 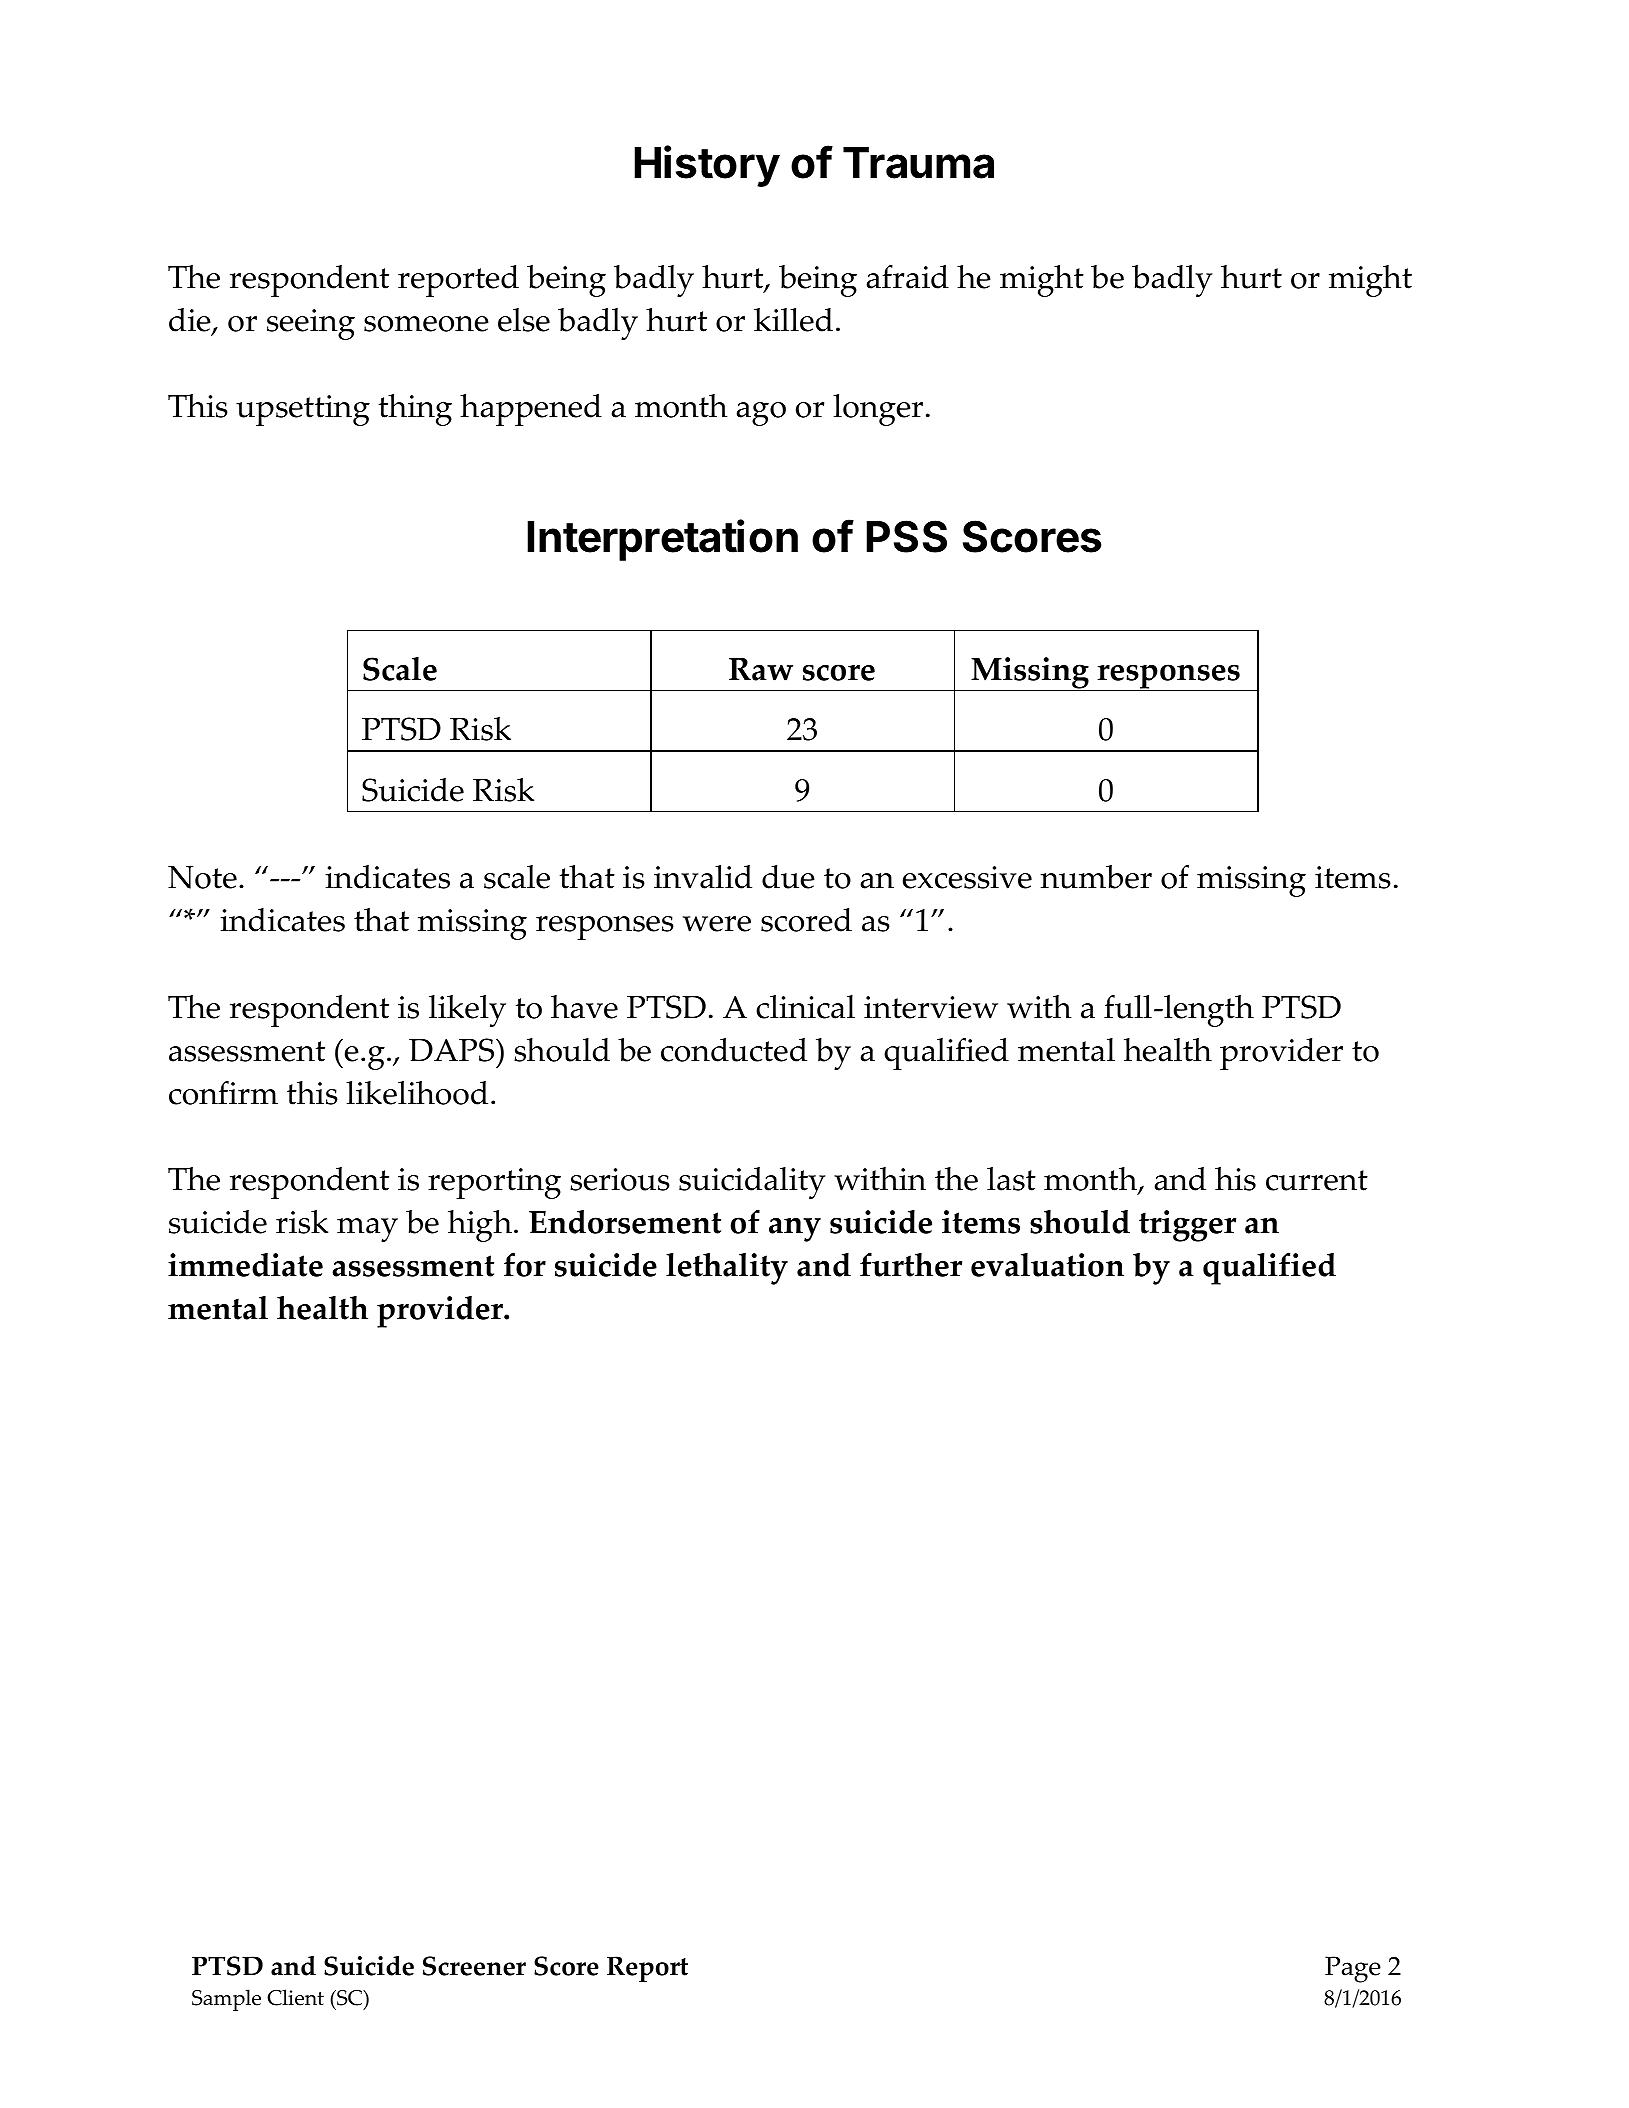 What do you see at coordinates (311, 324) in the screenshot?
I see `seeing` at bounding box center [311, 324].
